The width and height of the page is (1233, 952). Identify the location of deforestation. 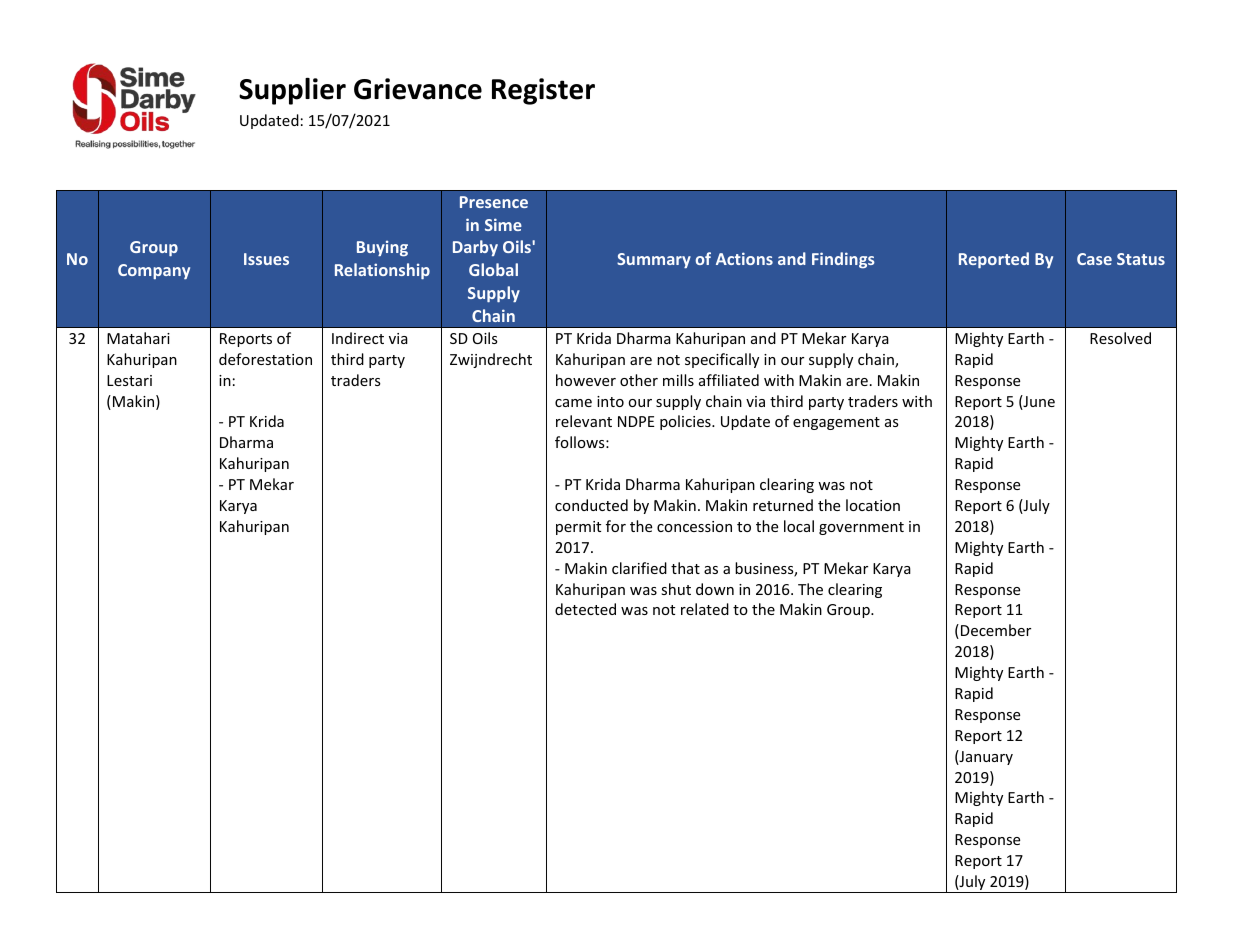
(265, 359).
